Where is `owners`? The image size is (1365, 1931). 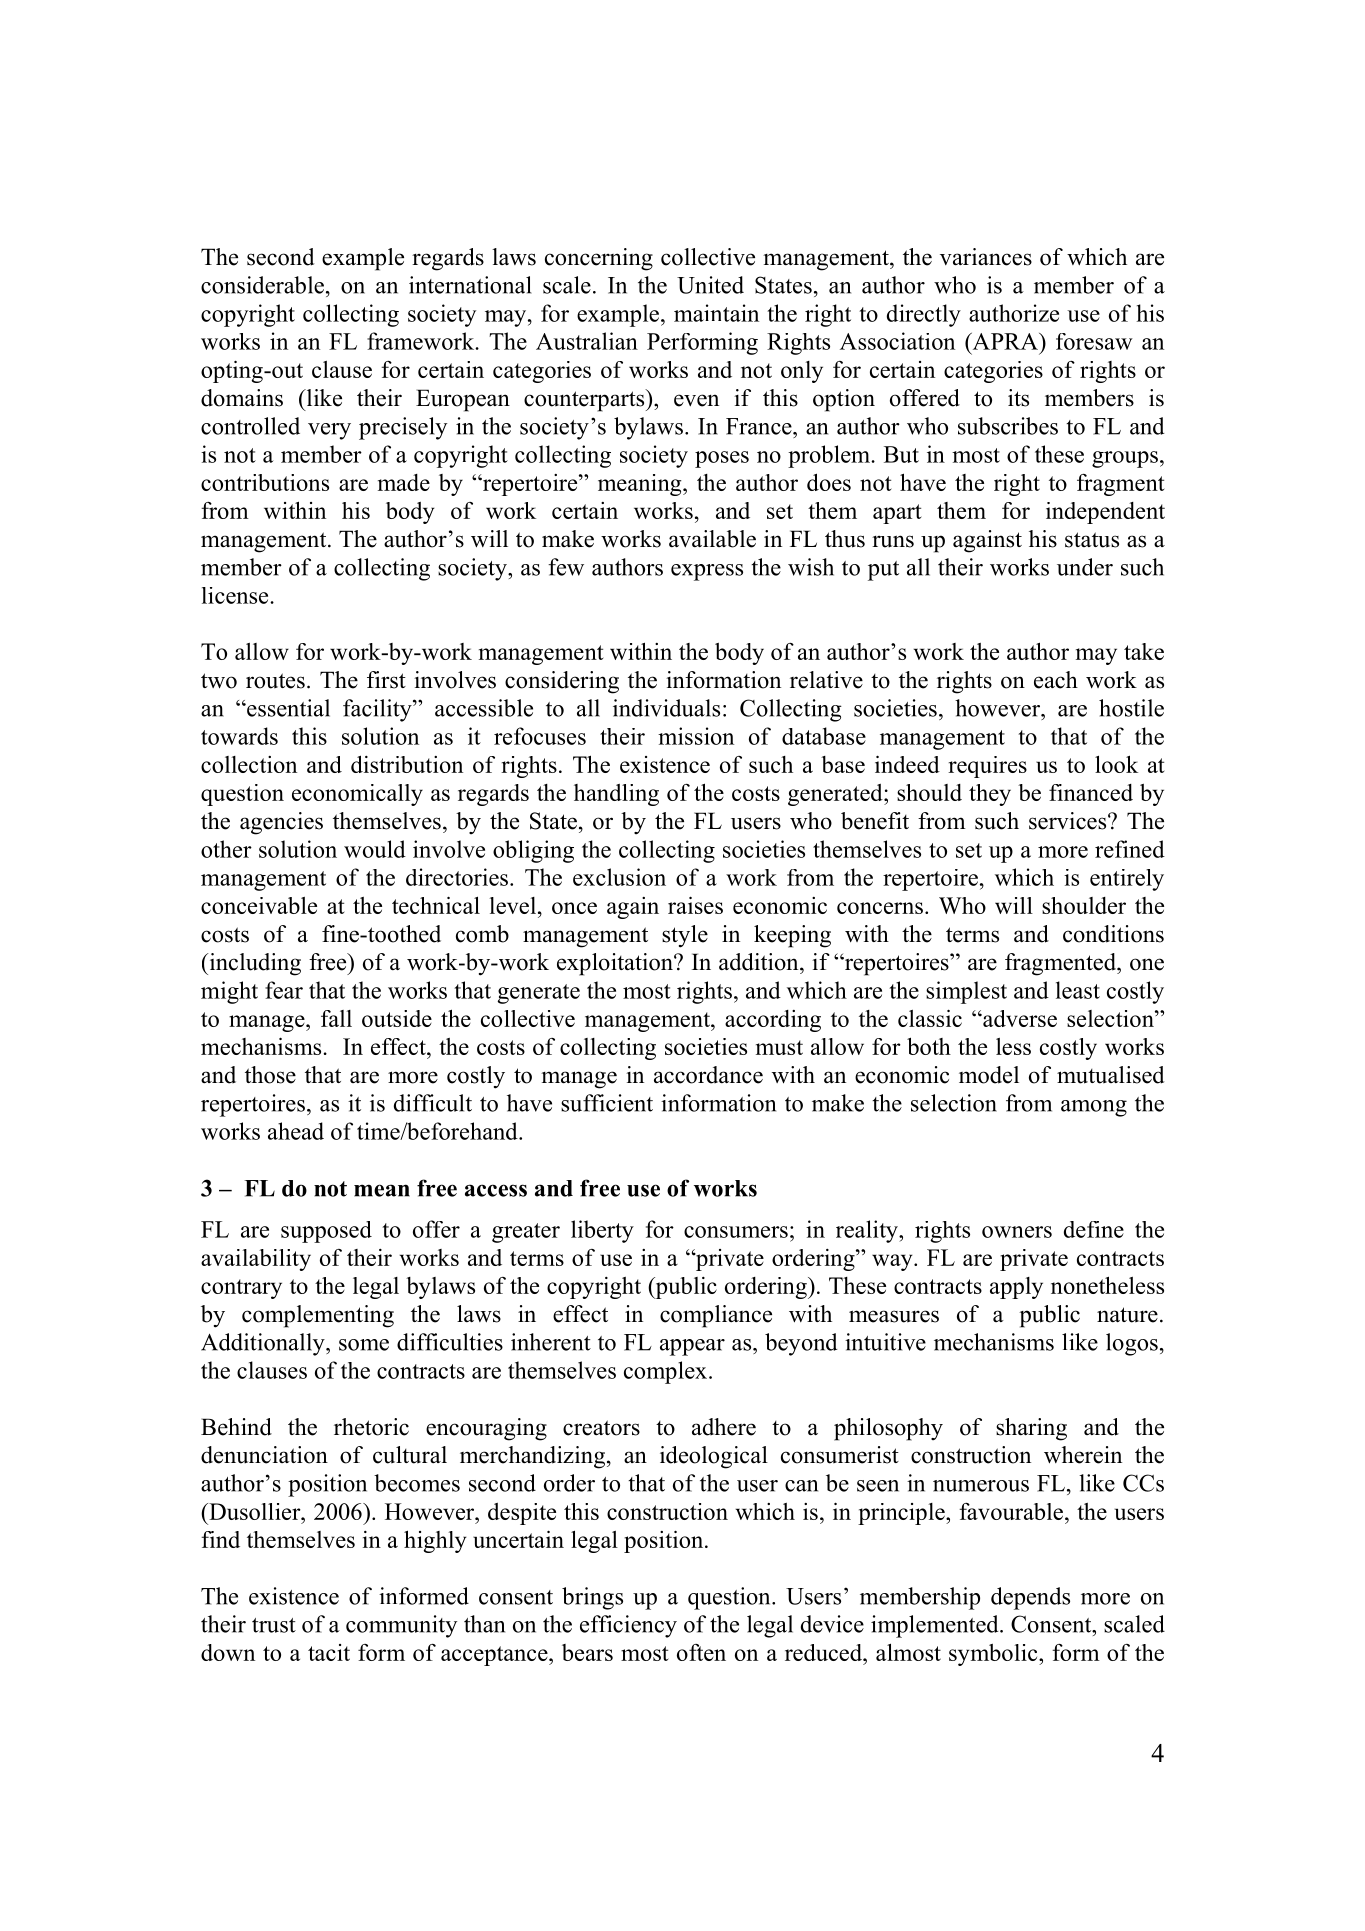
owners is located at coordinates (1017, 1232).
